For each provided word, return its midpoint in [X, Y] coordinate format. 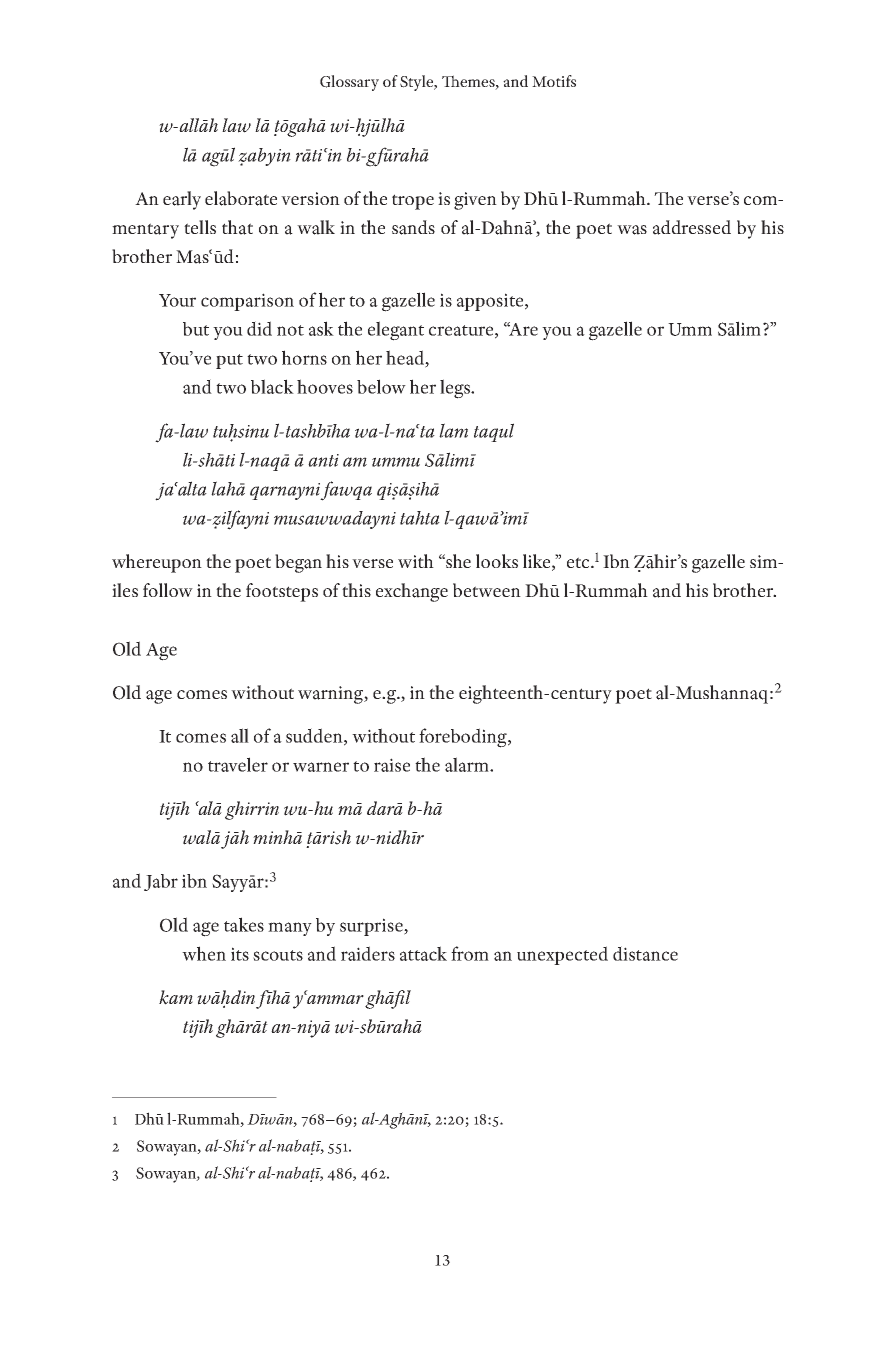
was [632, 230]
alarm [468, 764]
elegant [396, 331]
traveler [238, 764]
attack [423, 953]
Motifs [554, 81]
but [196, 329]
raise [392, 765]
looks [497, 561]
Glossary [349, 83]
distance [645, 953]
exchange [412, 592]
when [204, 953]
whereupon [157, 563]
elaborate [241, 198]
